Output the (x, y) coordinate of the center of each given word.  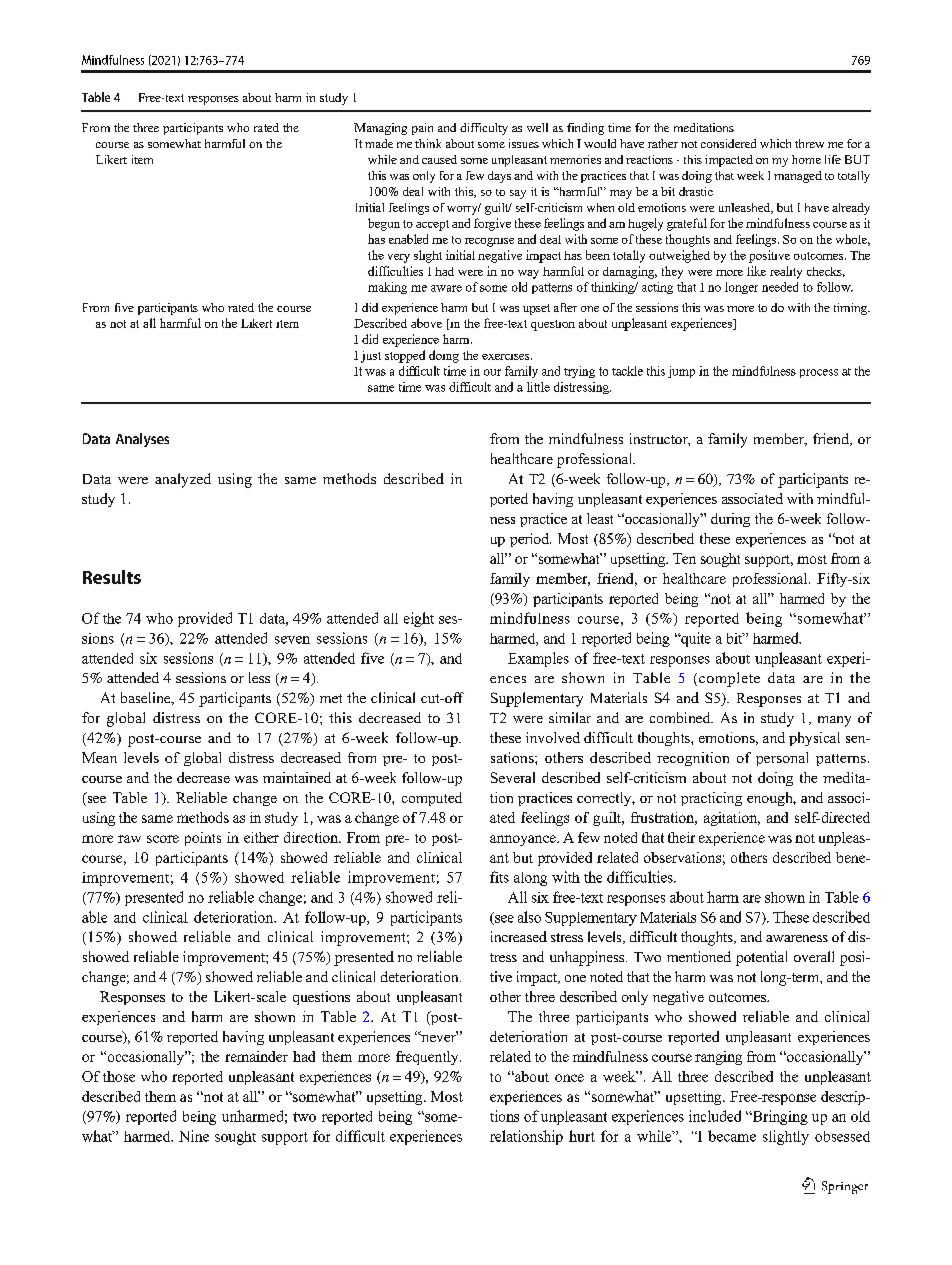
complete (729, 679)
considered (728, 143)
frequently (428, 1058)
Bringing (779, 1117)
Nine (194, 1136)
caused (439, 159)
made (379, 143)
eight (419, 619)
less (259, 677)
